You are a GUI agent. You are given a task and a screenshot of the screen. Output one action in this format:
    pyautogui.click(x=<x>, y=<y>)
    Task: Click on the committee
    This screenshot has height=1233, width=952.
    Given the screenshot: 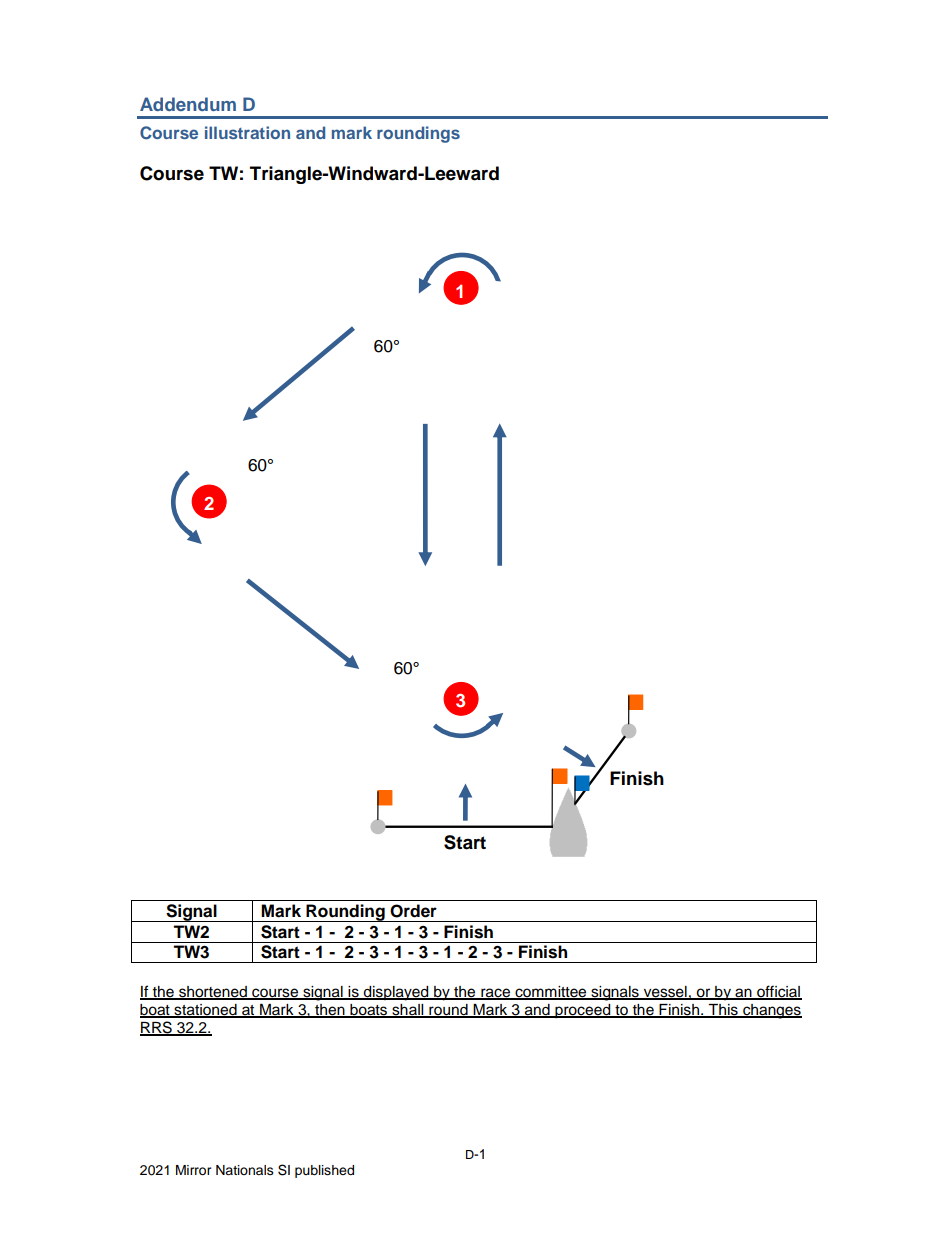 What is the action you would take?
    pyautogui.click(x=551, y=993)
